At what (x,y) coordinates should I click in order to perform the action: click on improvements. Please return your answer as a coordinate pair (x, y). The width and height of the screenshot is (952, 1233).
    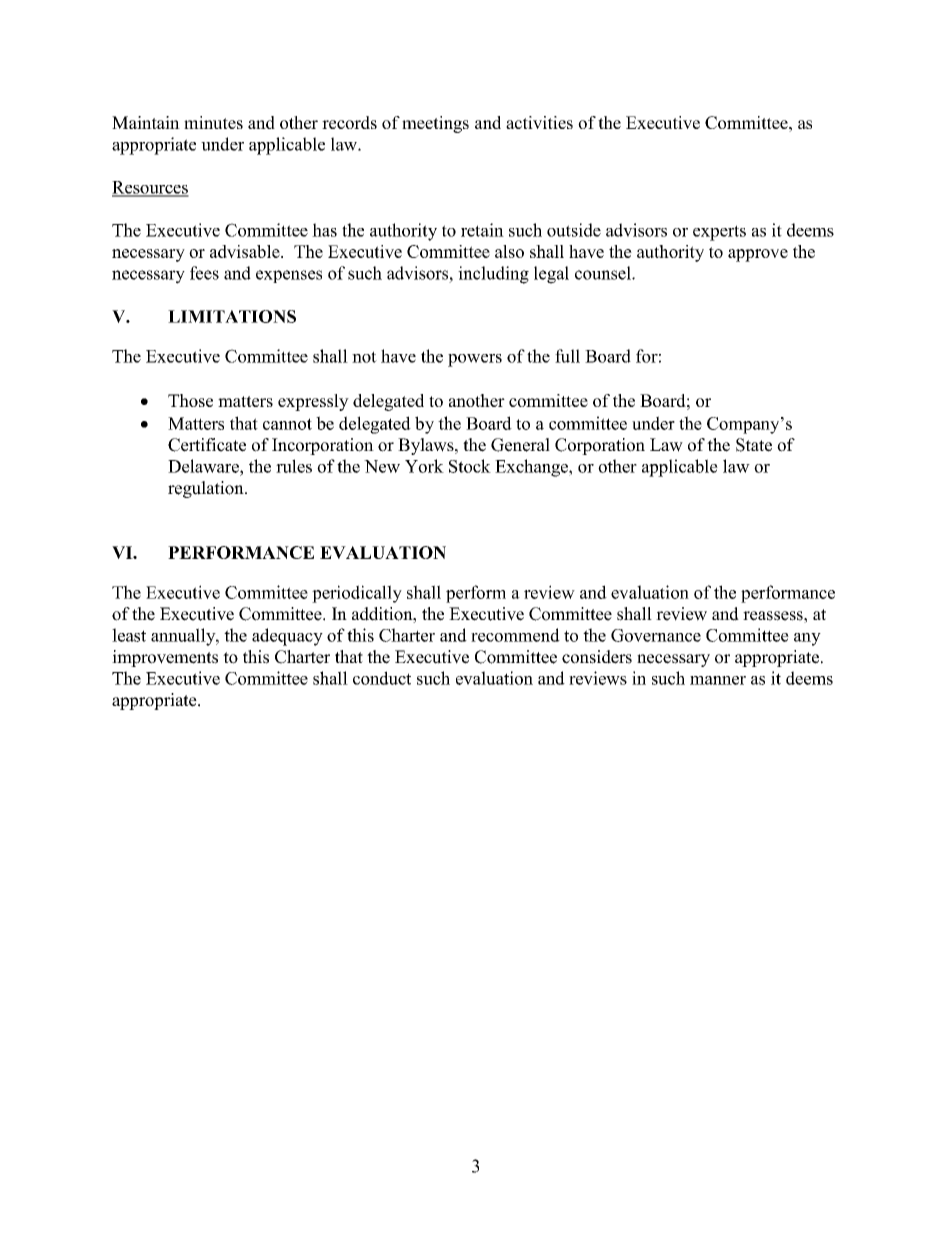
    Looking at the image, I should click on (165, 658).
